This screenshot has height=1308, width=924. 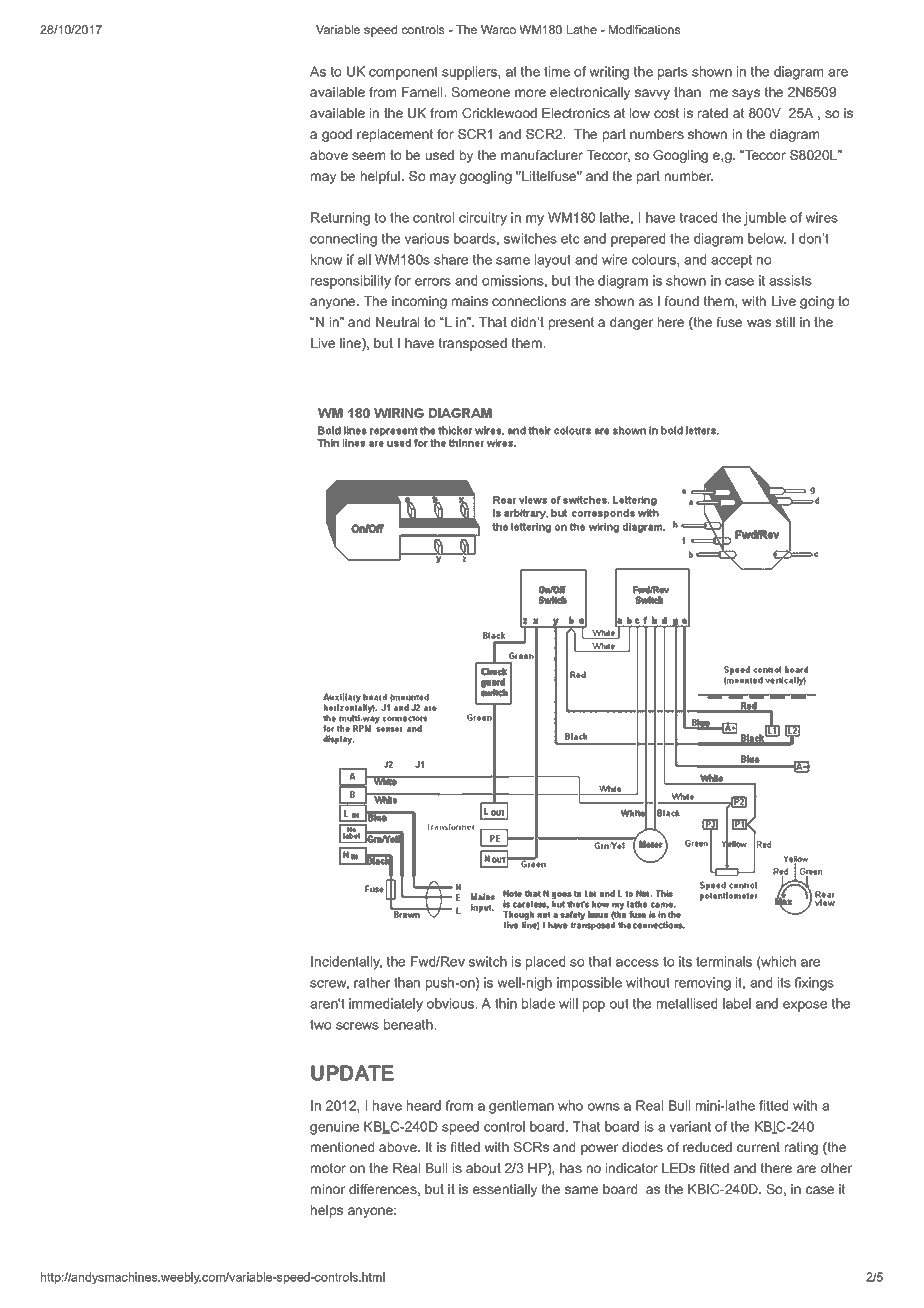 I want to click on current, so click(x=758, y=1147).
